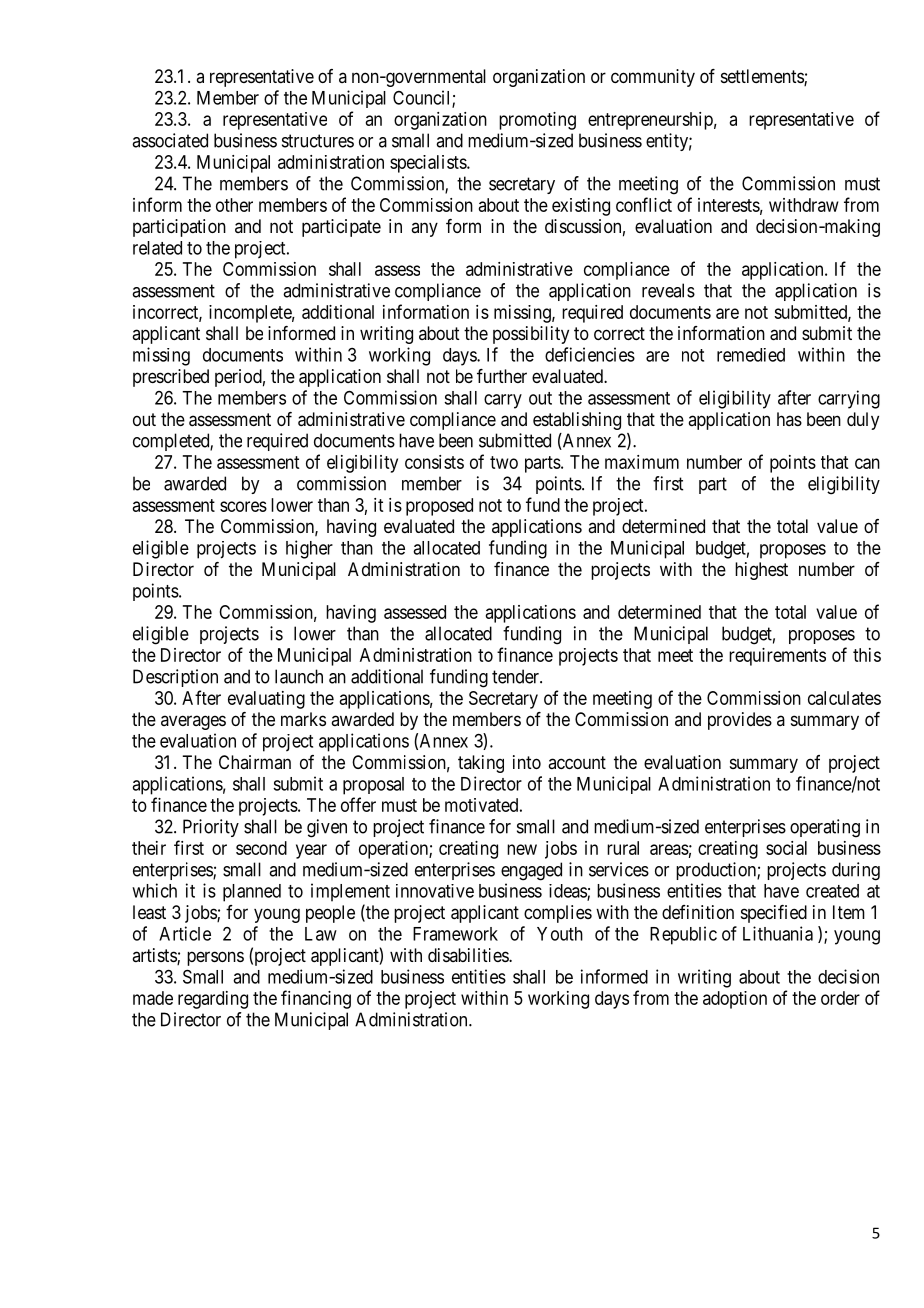 The height and width of the screenshot is (1308, 924). What do you see at coordinates (439, 507) in the screenshot?
I see `proposed` at bounding box center [439, 507].
